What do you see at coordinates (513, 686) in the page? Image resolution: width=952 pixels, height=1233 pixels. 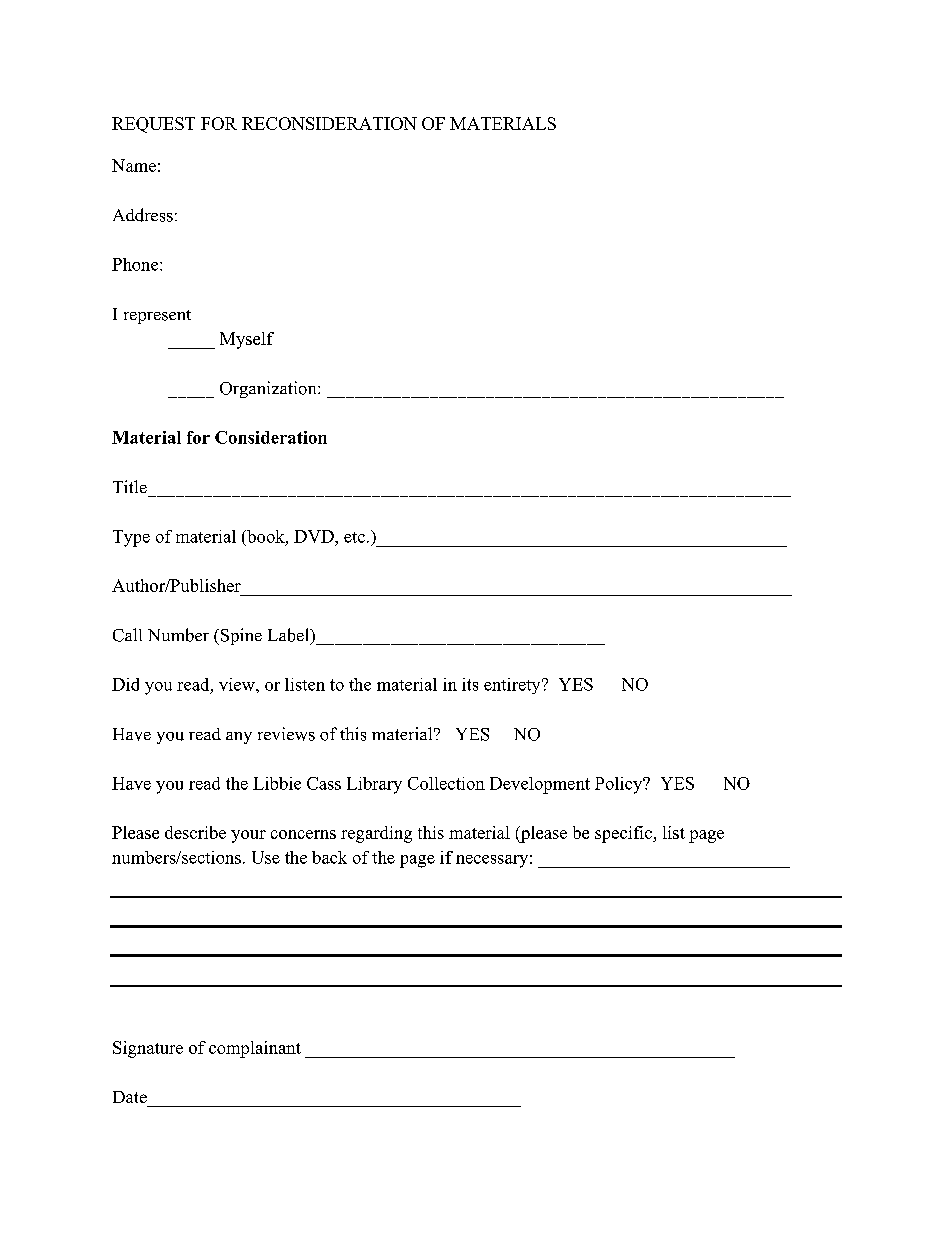 I see `entirety` at bounding box center [513, 686].
